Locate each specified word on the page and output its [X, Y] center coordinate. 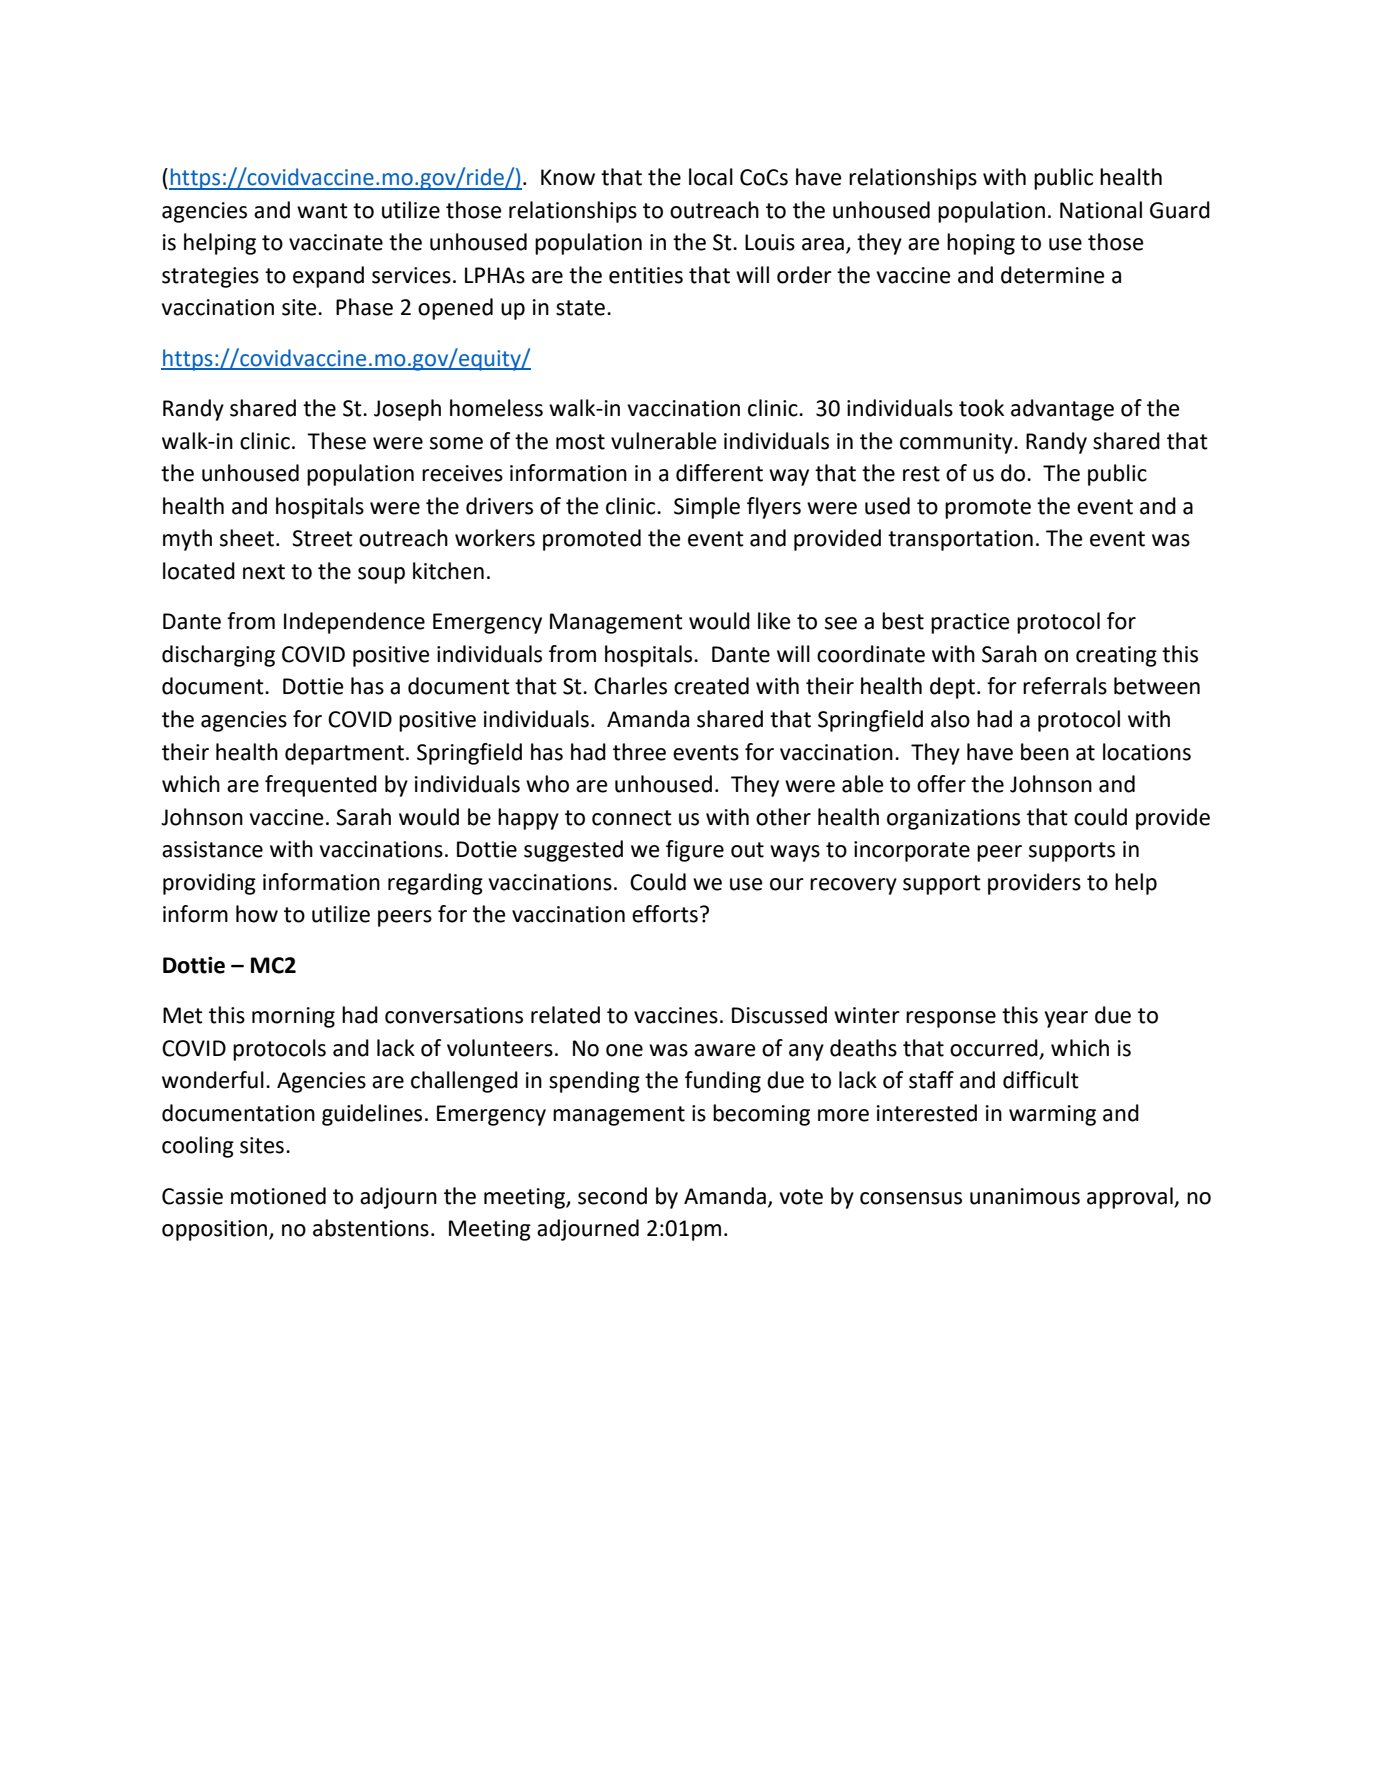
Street [322, 538]
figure [695, 851]
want [322, 211]
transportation [960, 540]
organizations [953, 819]
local [711, 177]
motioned [278, 1196]
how [257, 914]
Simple [707, 508]
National [1101, 210]
